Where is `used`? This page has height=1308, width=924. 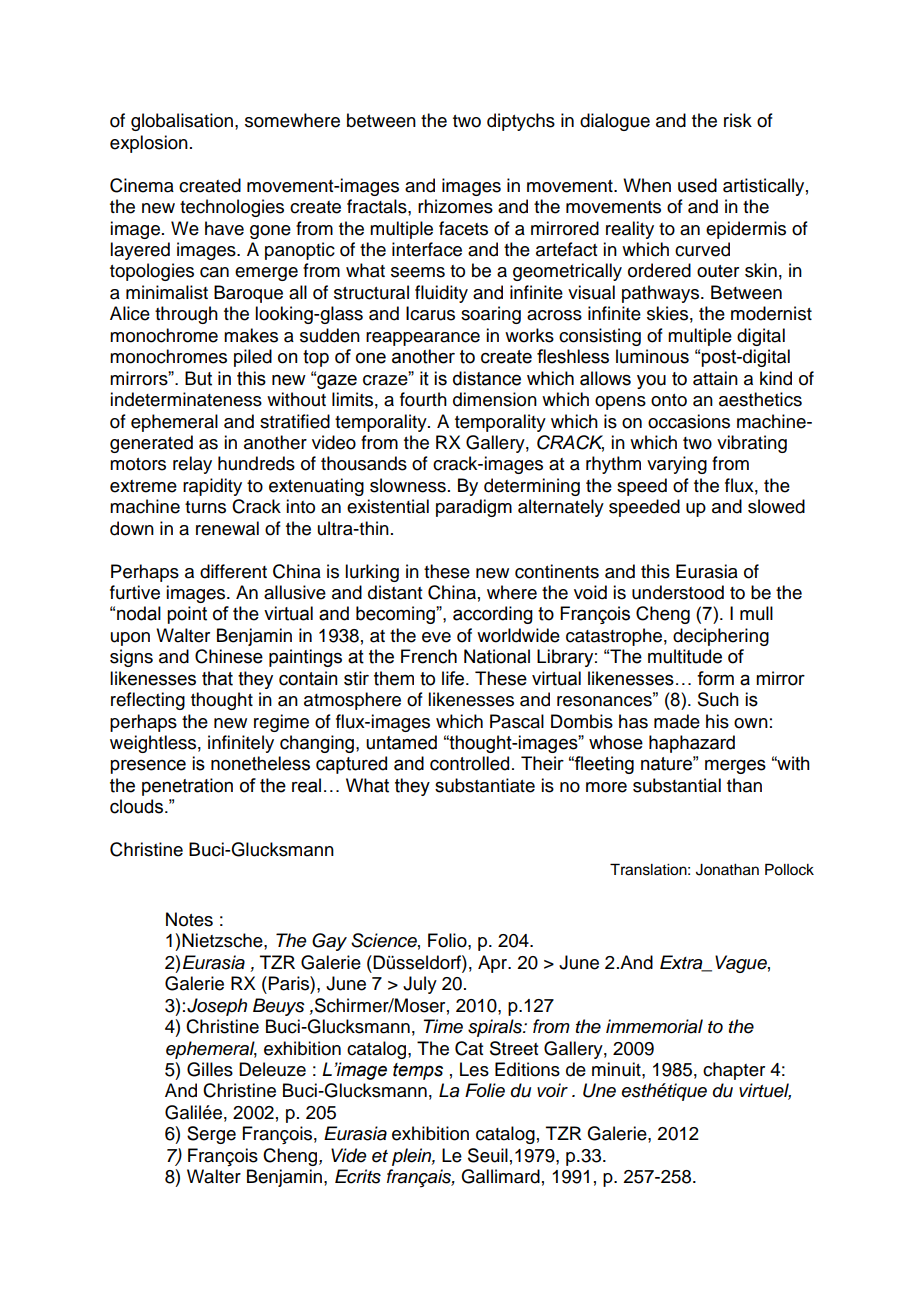
used is located at coordinates (697, 185).
